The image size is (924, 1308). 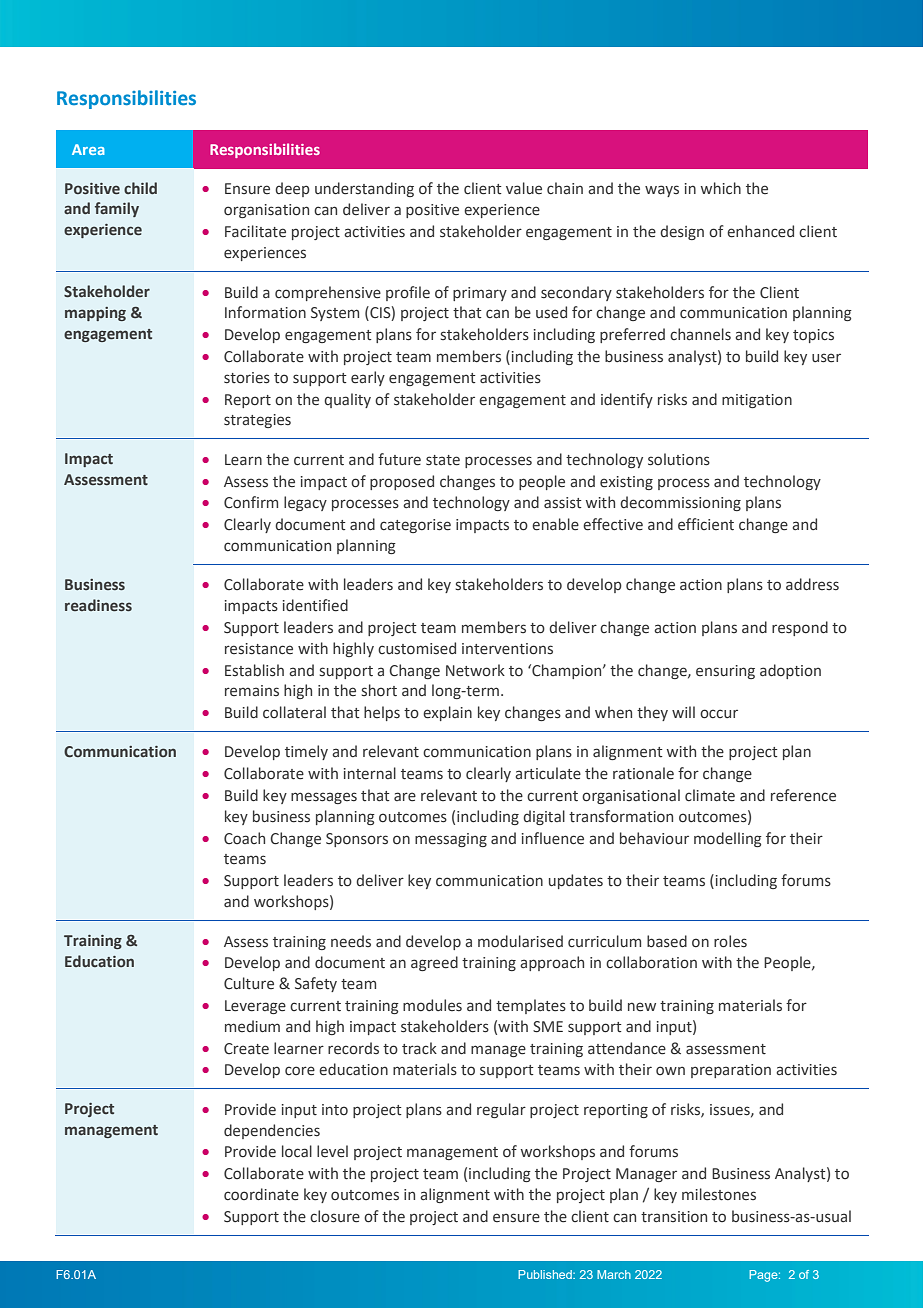 I want to click on agreed, so click(x=434, y=963).
